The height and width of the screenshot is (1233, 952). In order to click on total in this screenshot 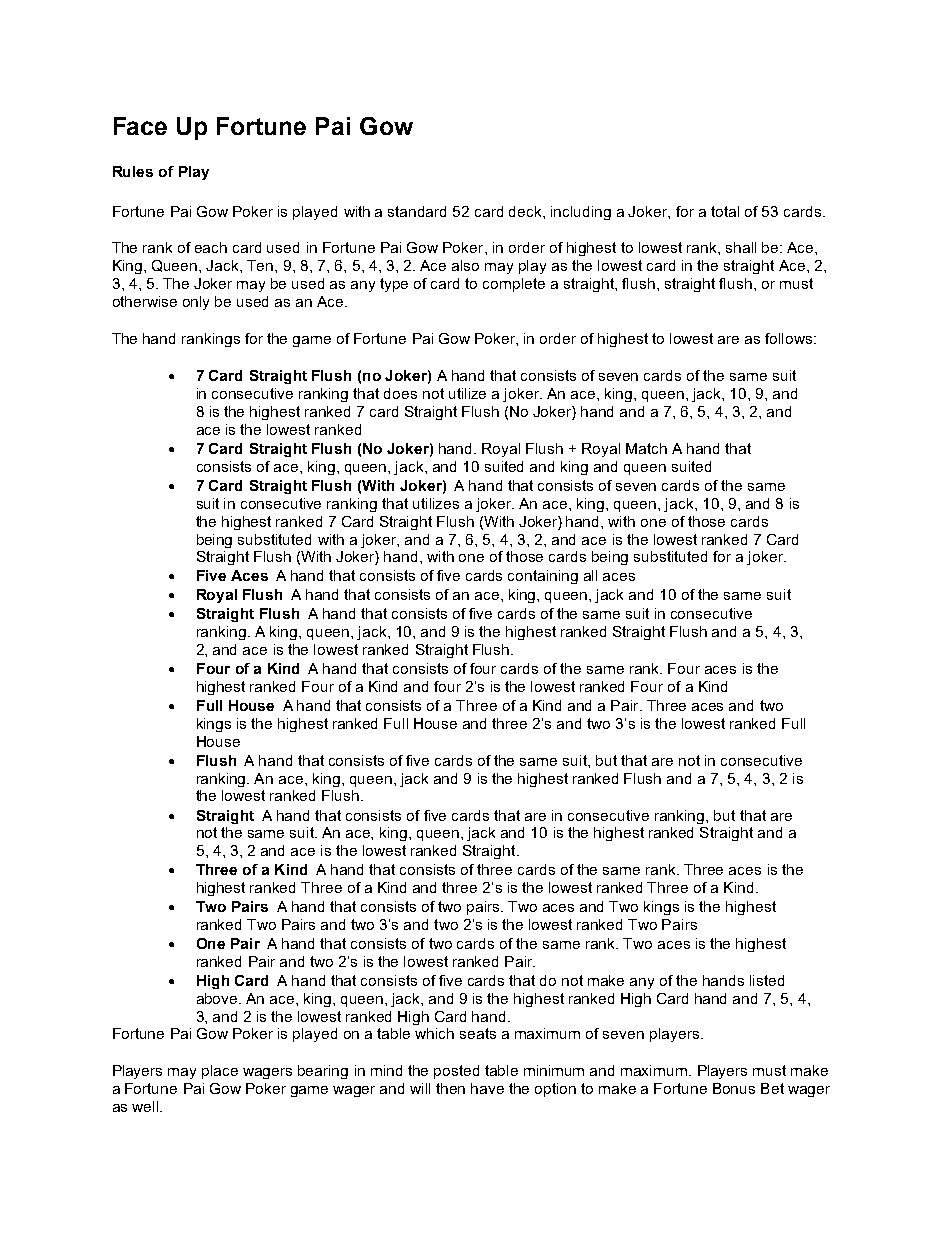, I will do `click(725, 211)`.
